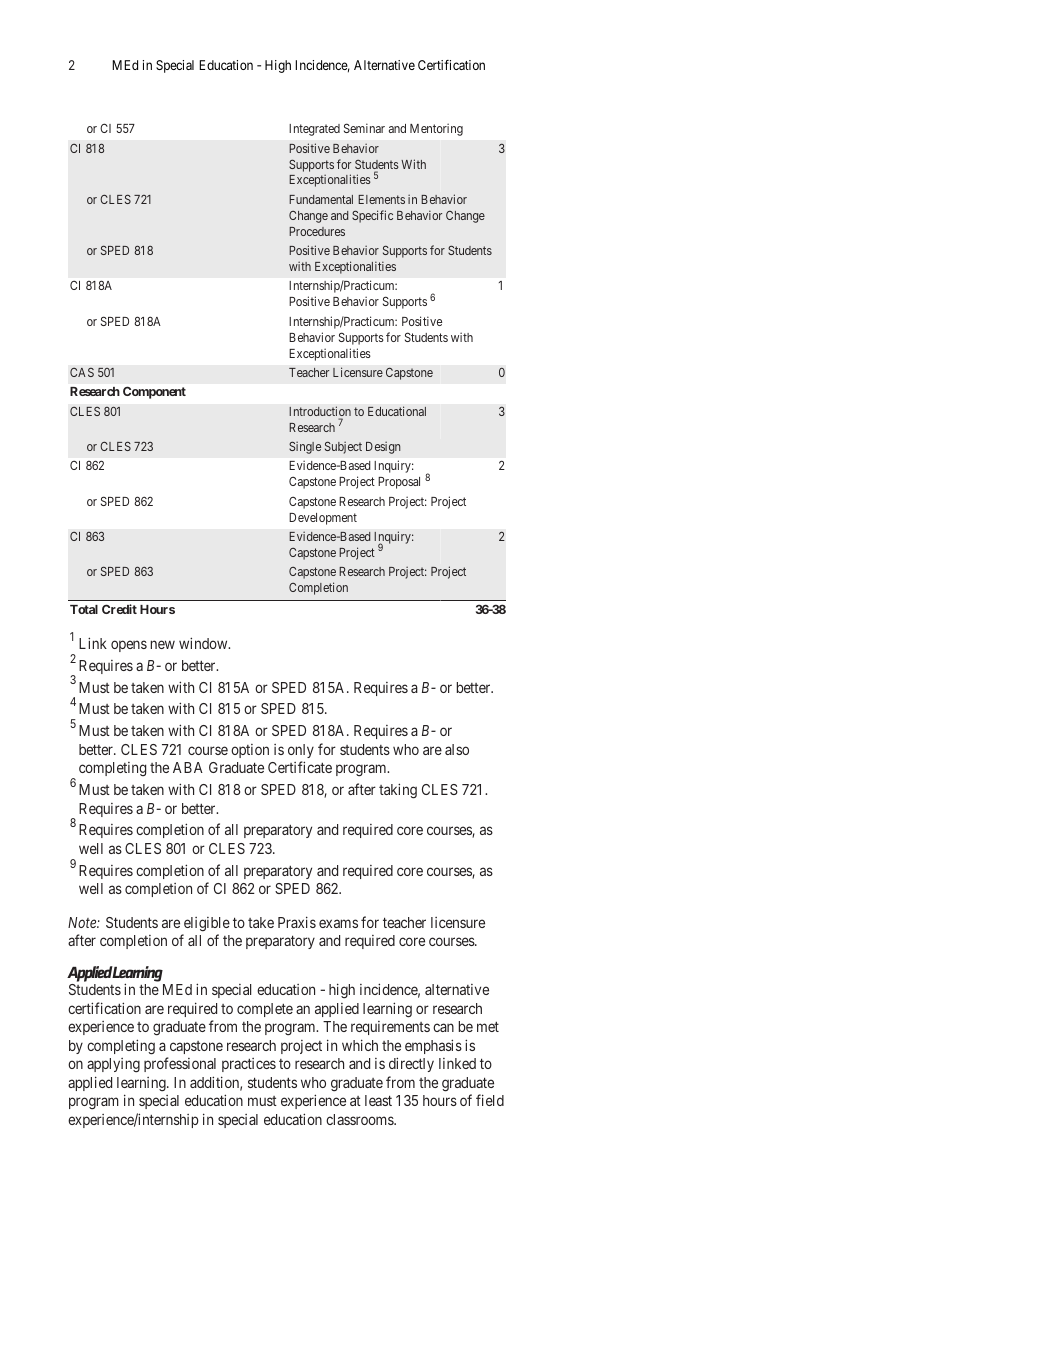 The image size is (1044, 1347). Describe the element at coordinates (314, 130) in the document. I see `Integrated` at that location.
